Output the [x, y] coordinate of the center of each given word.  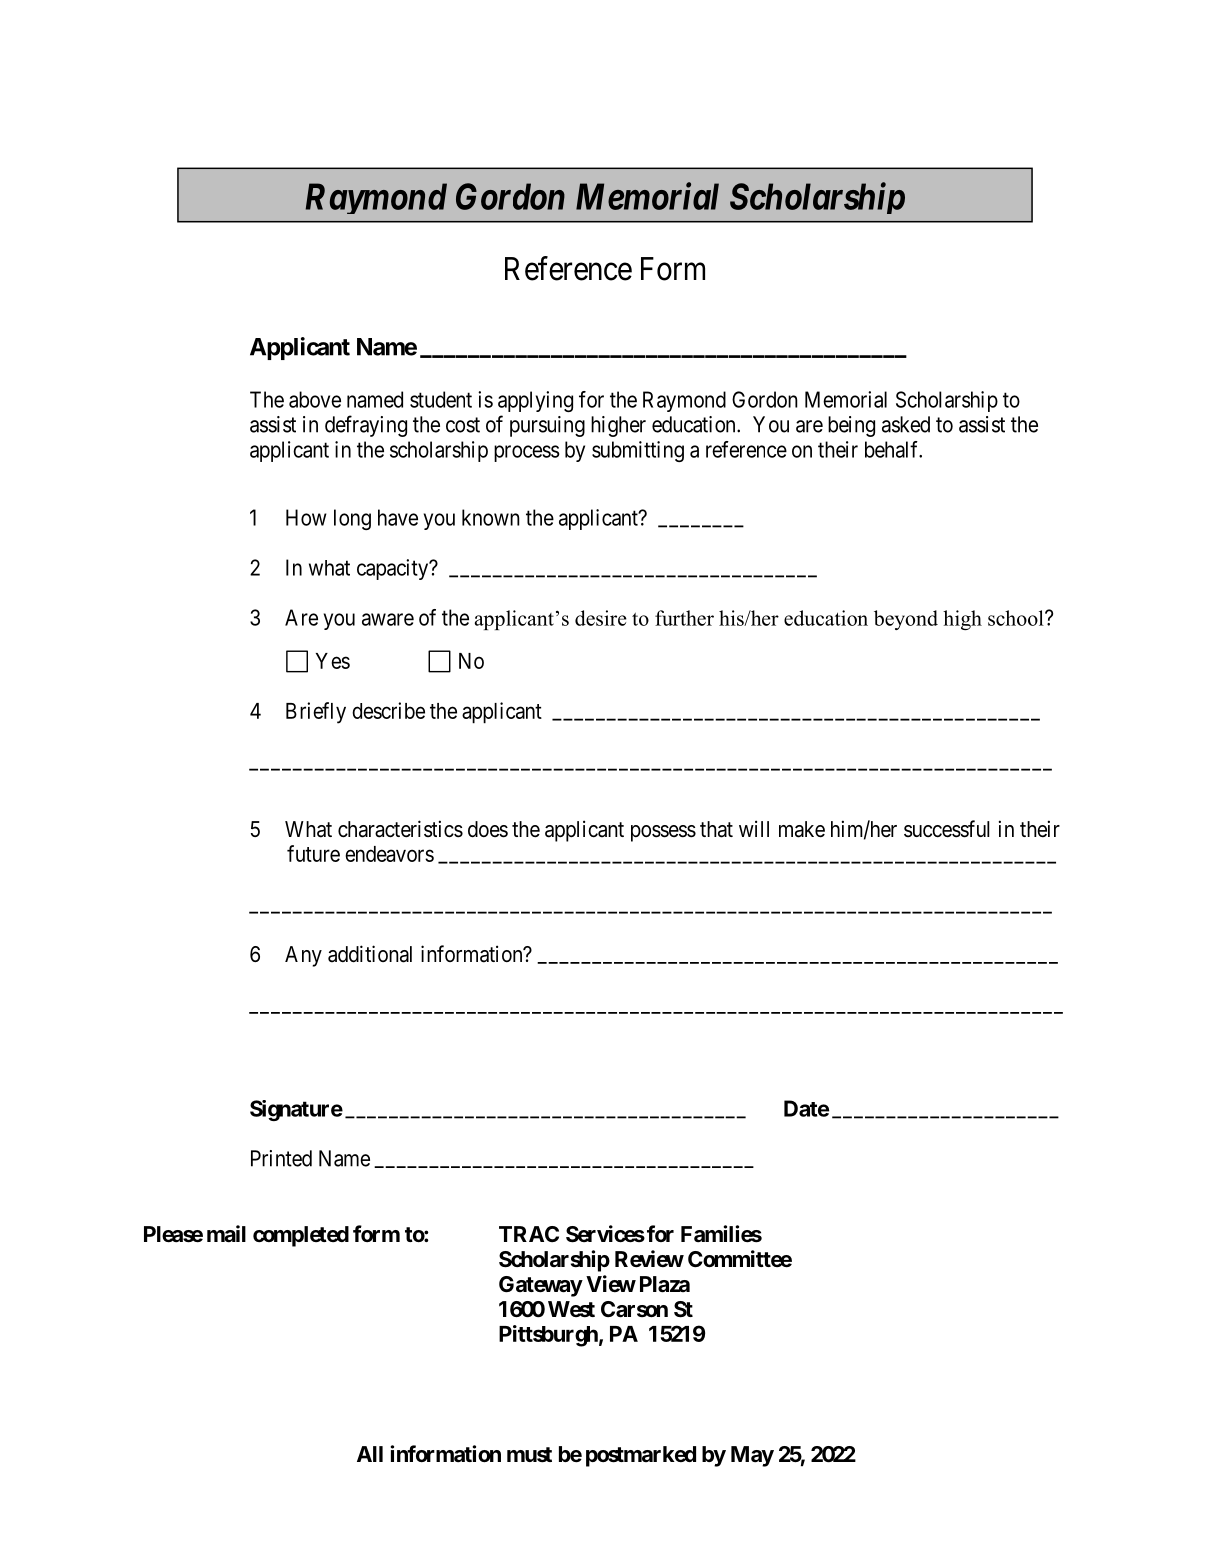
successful [947, 829]
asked [906, 424]
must [529, 1455]
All [370, 1454]
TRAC [529, 1234]
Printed [281, 1158]
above [315, 399]
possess [663, 833]
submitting [638, 451]
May [752, 1456]
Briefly [316, 713]
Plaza [665, 1284]
